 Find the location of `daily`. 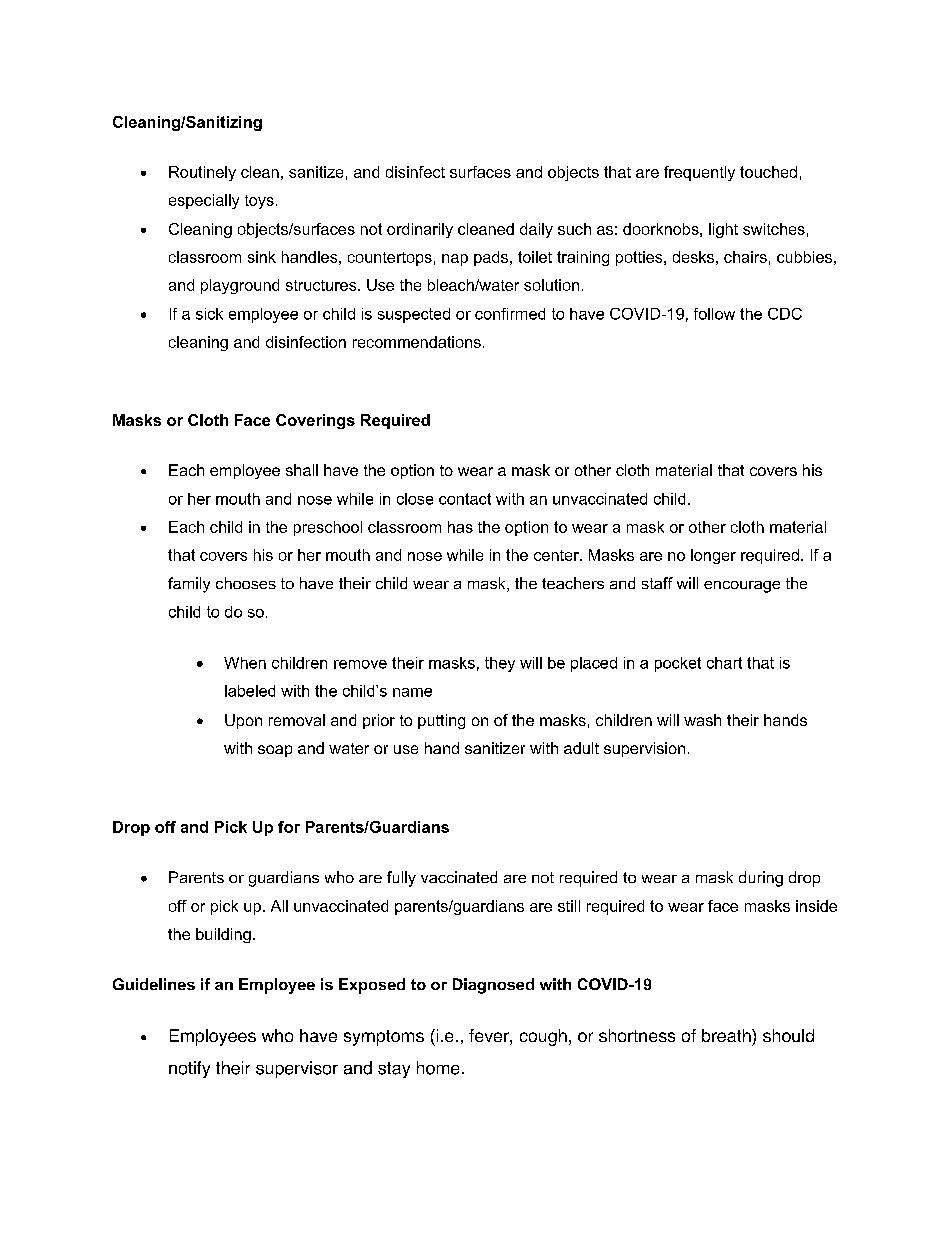

daily is located at coordinates (536, 230).
